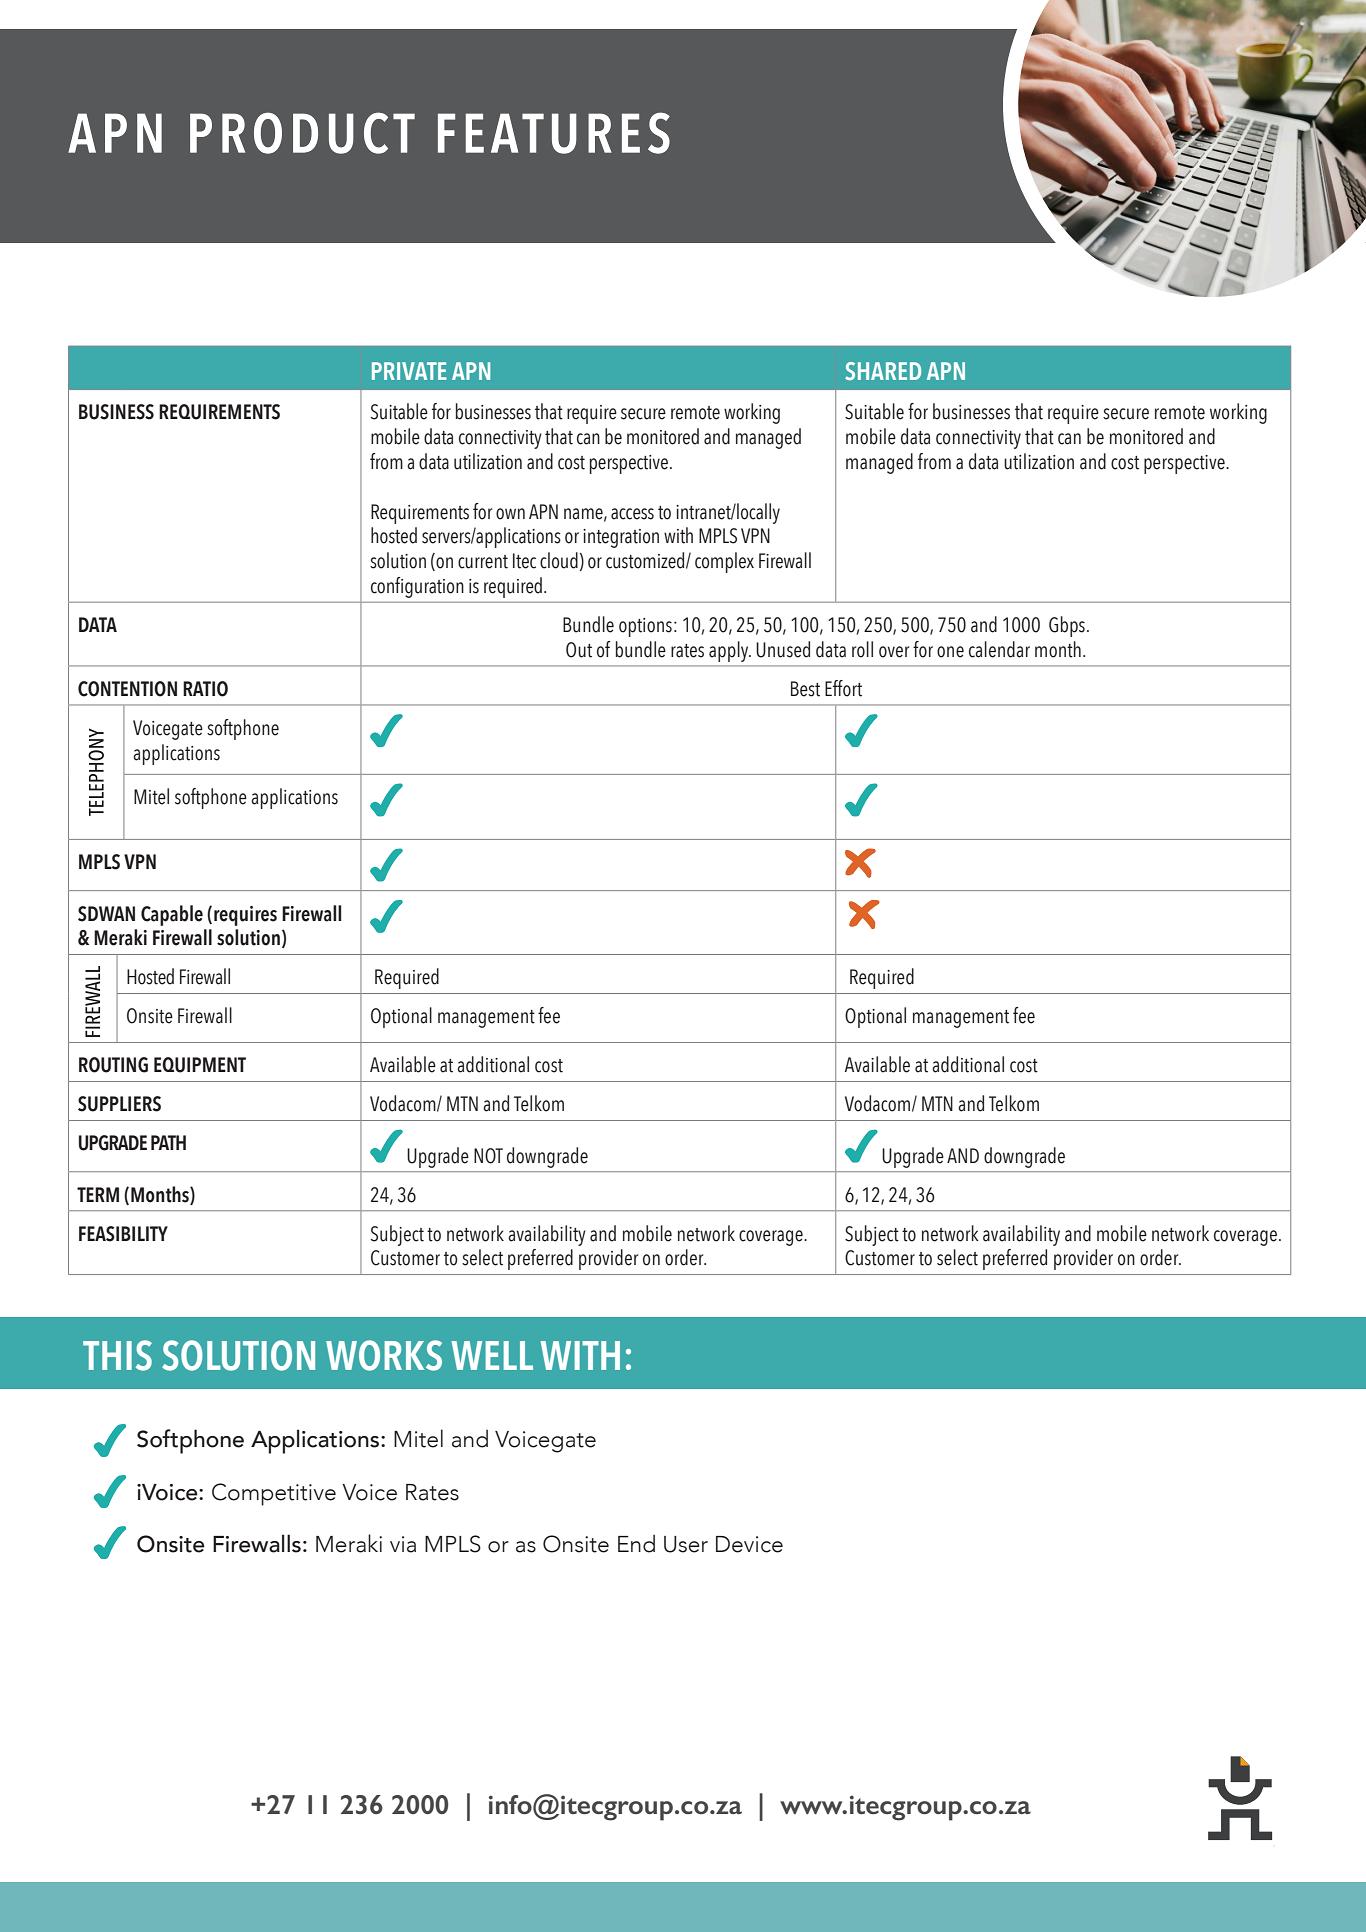 The width and height of the screenshot is (1366, 1932). Describe the element at coordinates (632, 514) in the screenshot. I see `access` at that location.
